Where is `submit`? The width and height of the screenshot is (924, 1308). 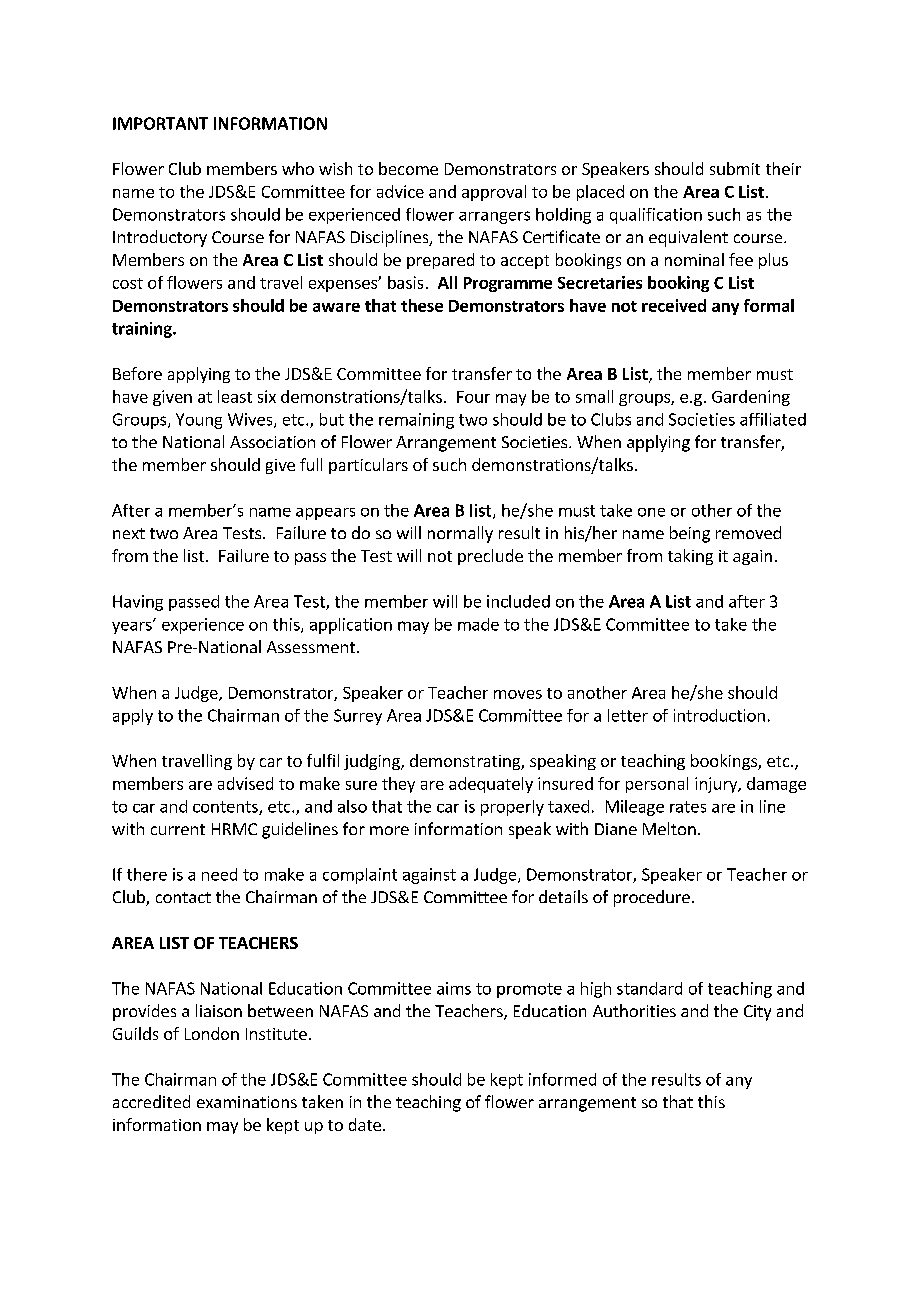
submit is located at coordinates (735, 168).
